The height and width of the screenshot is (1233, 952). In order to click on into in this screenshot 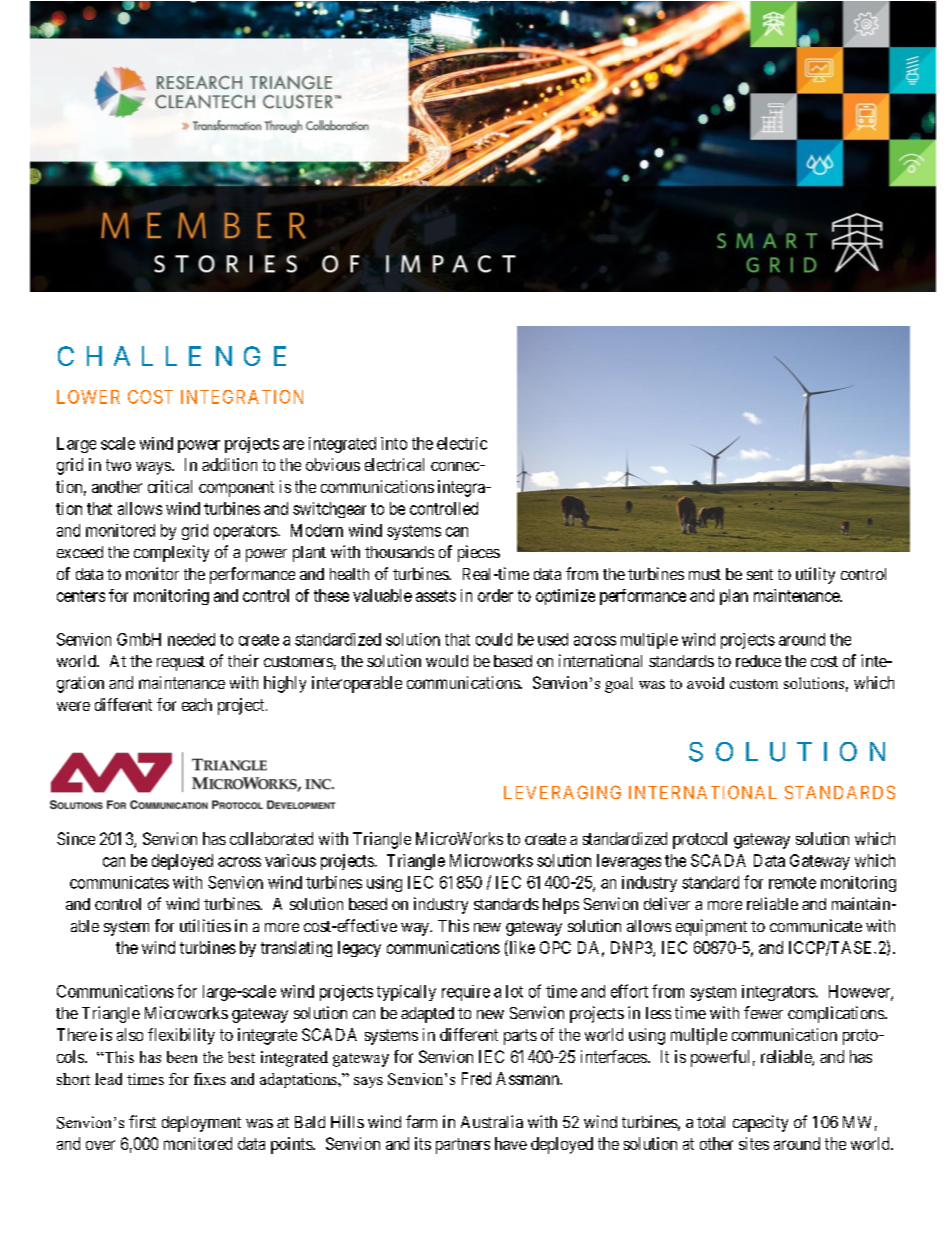, I will do `click(394, 443)`.
